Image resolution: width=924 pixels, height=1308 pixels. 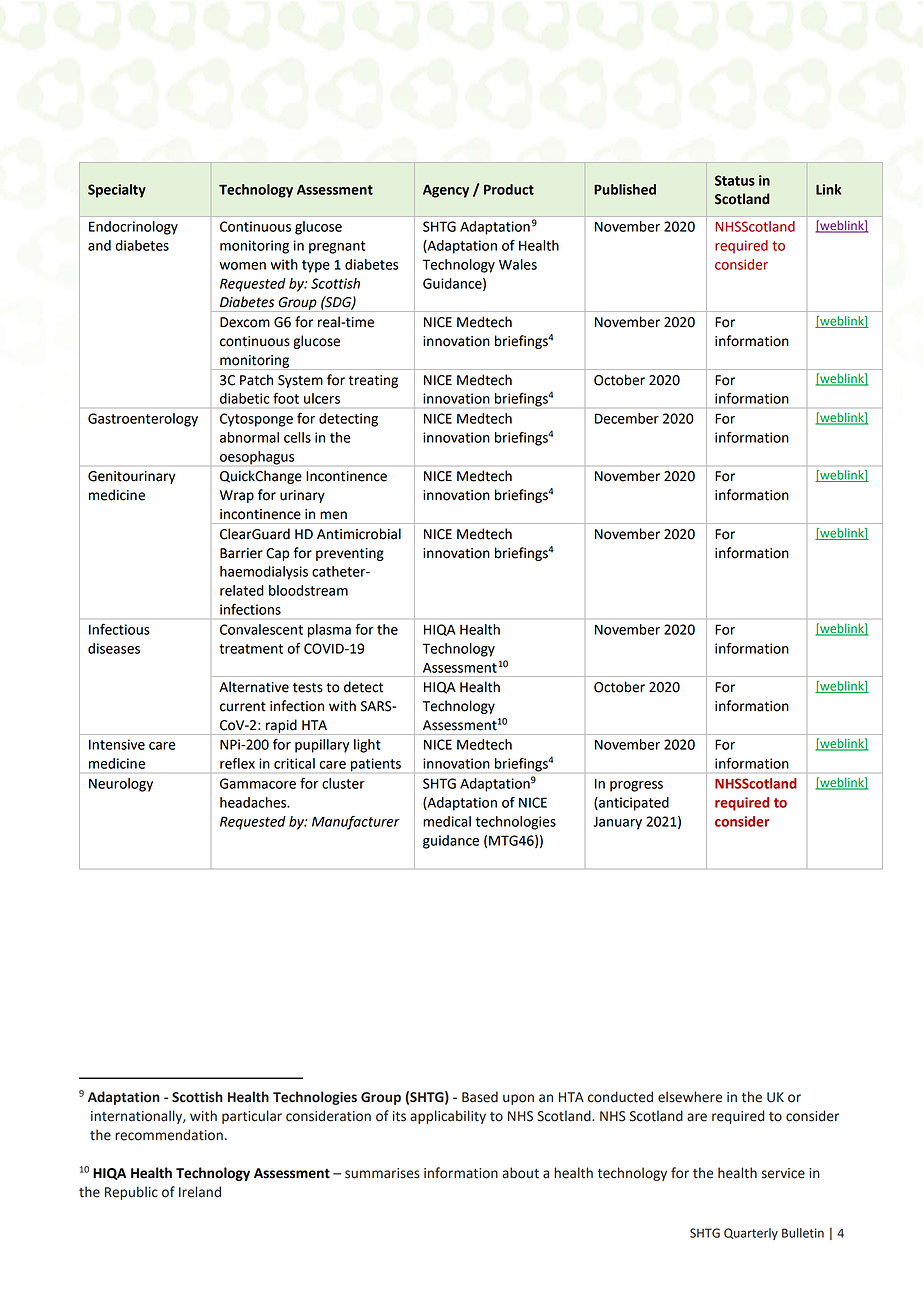 What do you see at coordinates (359, 534) in the screenshot?
I see `Antimicrobial` at bounding box center [359, 534].
